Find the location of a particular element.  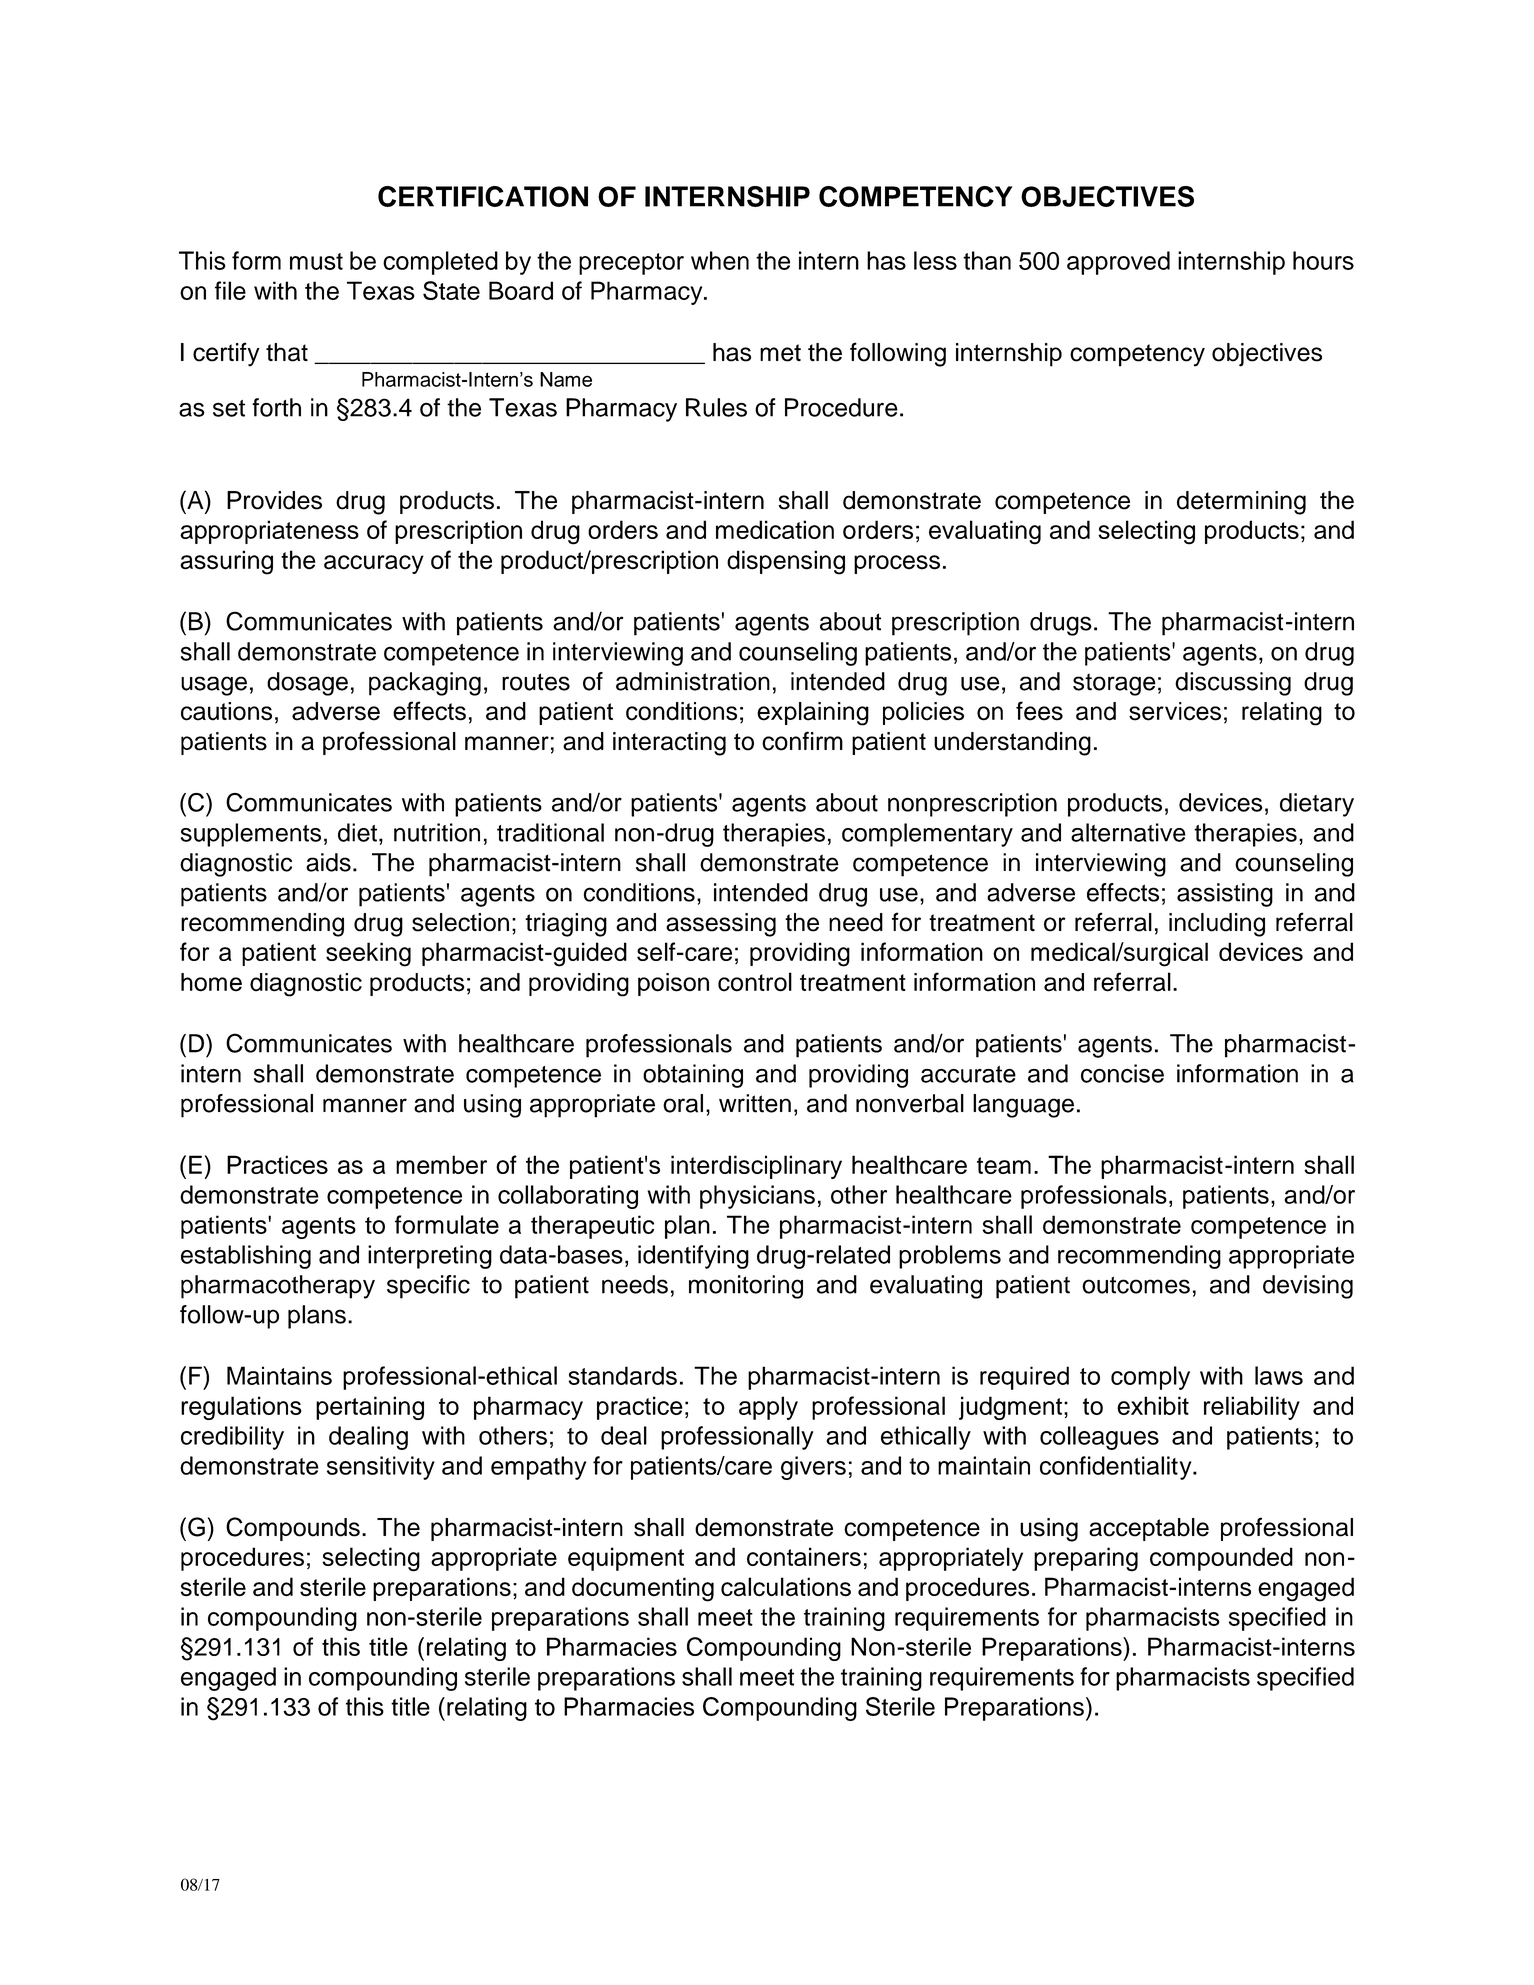

determining is located at coordinates (1241, 503).
